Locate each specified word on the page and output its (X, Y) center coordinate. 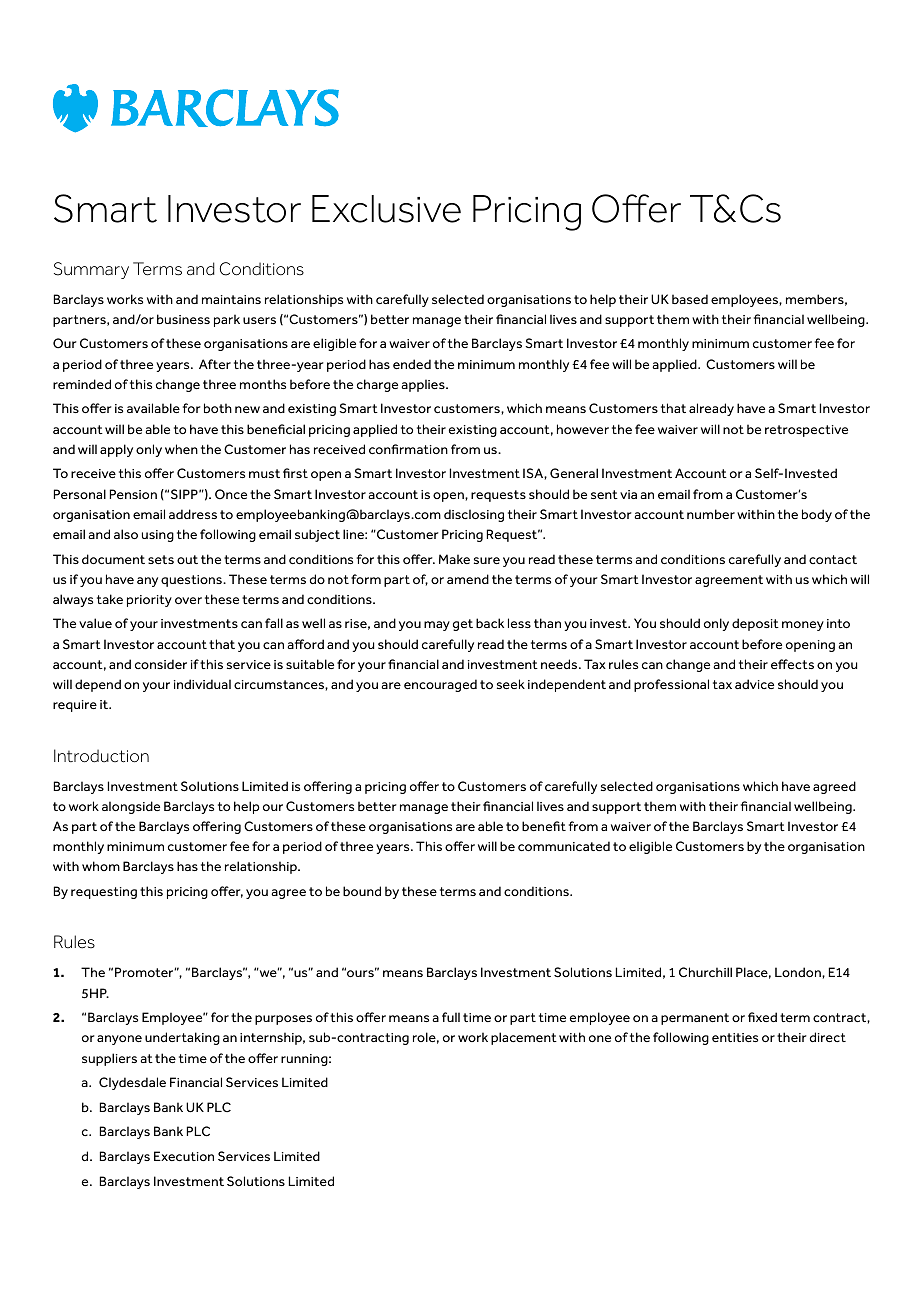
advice (754, 684)
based (690, 299)
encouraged (440, 685)
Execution (184, 1156)
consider (161, 664)
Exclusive (386, 209)
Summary (91, 270)
